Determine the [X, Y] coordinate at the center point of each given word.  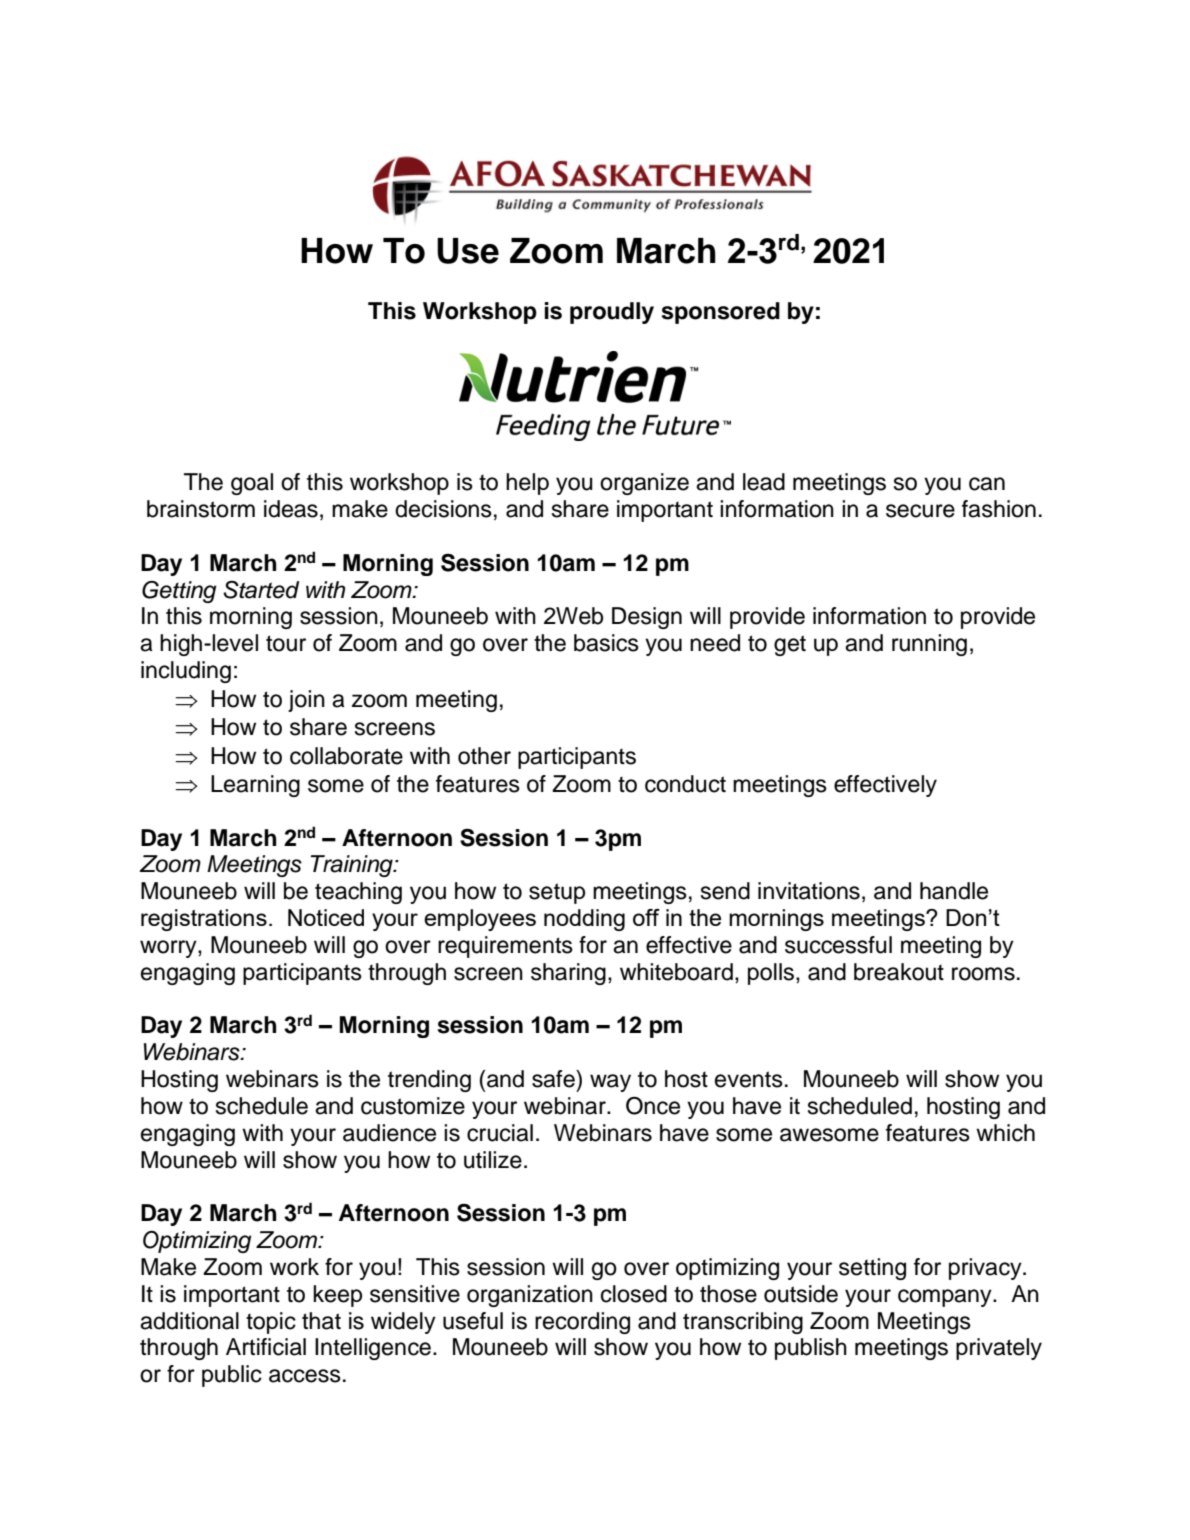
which [1005, 1133]
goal [252, 484]
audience [389, 1133]
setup [557, 893]
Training [352, 866]
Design [647, 618]
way [610, 1083]
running [929, 645]
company [946, 1298]
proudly [612, 313]
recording [582, 1323]
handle [954, 891]
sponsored [721, 313]
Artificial [266, 1347]
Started [261, 589]
